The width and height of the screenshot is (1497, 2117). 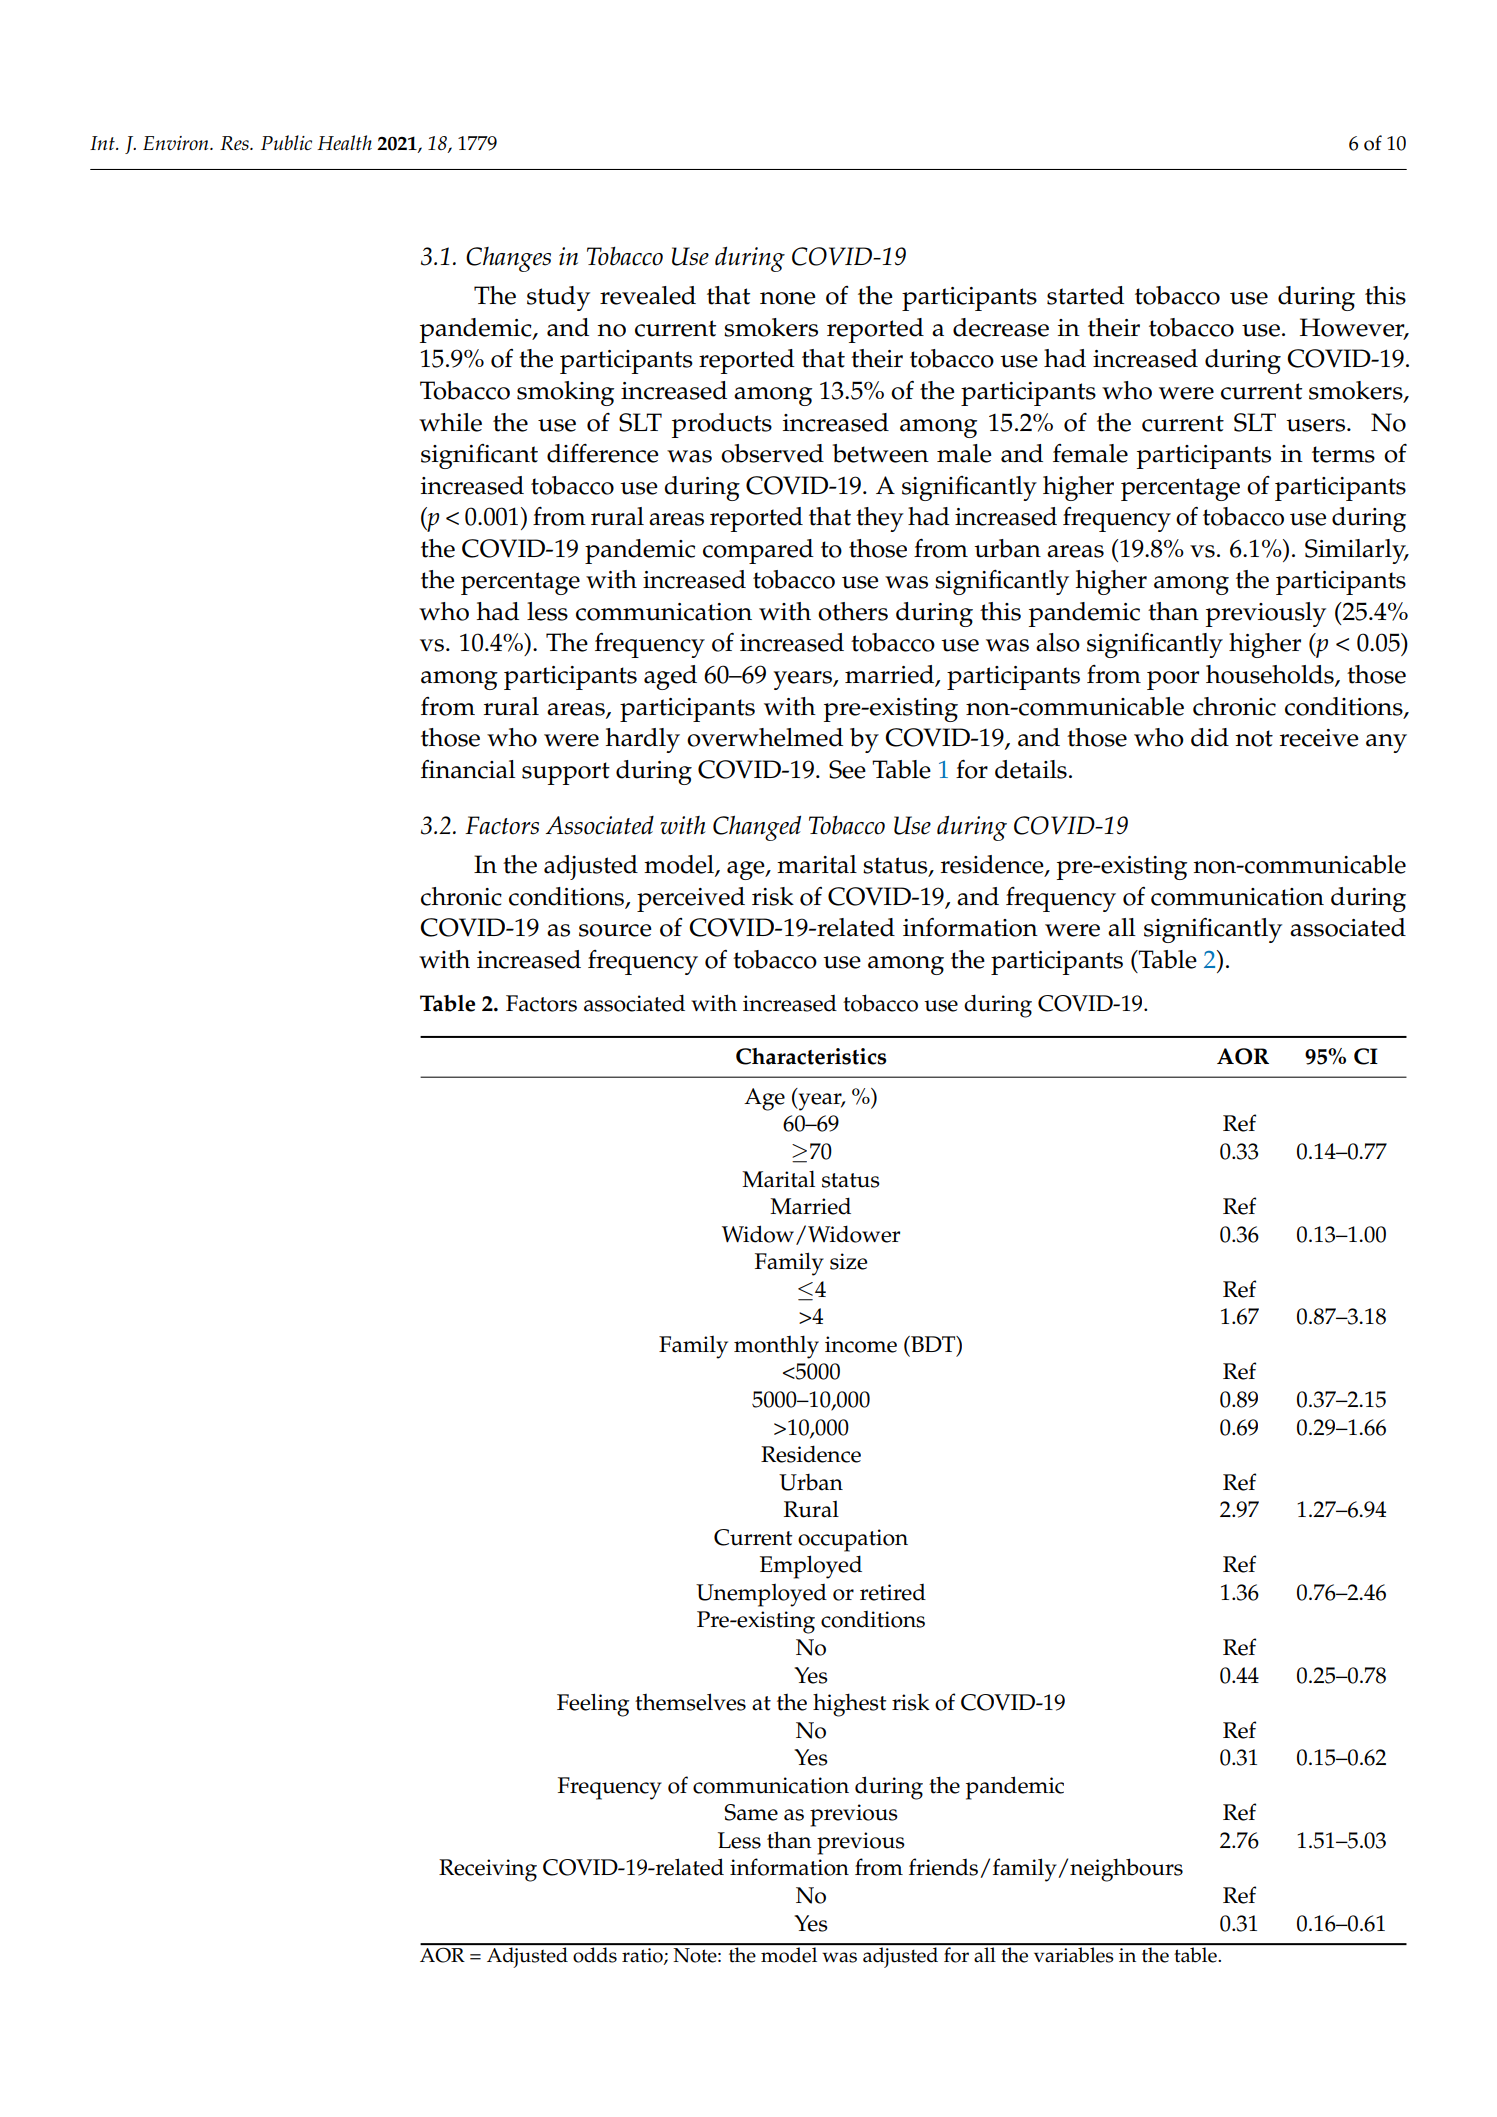 I want to click on size, so click(x=848, y=1261).
